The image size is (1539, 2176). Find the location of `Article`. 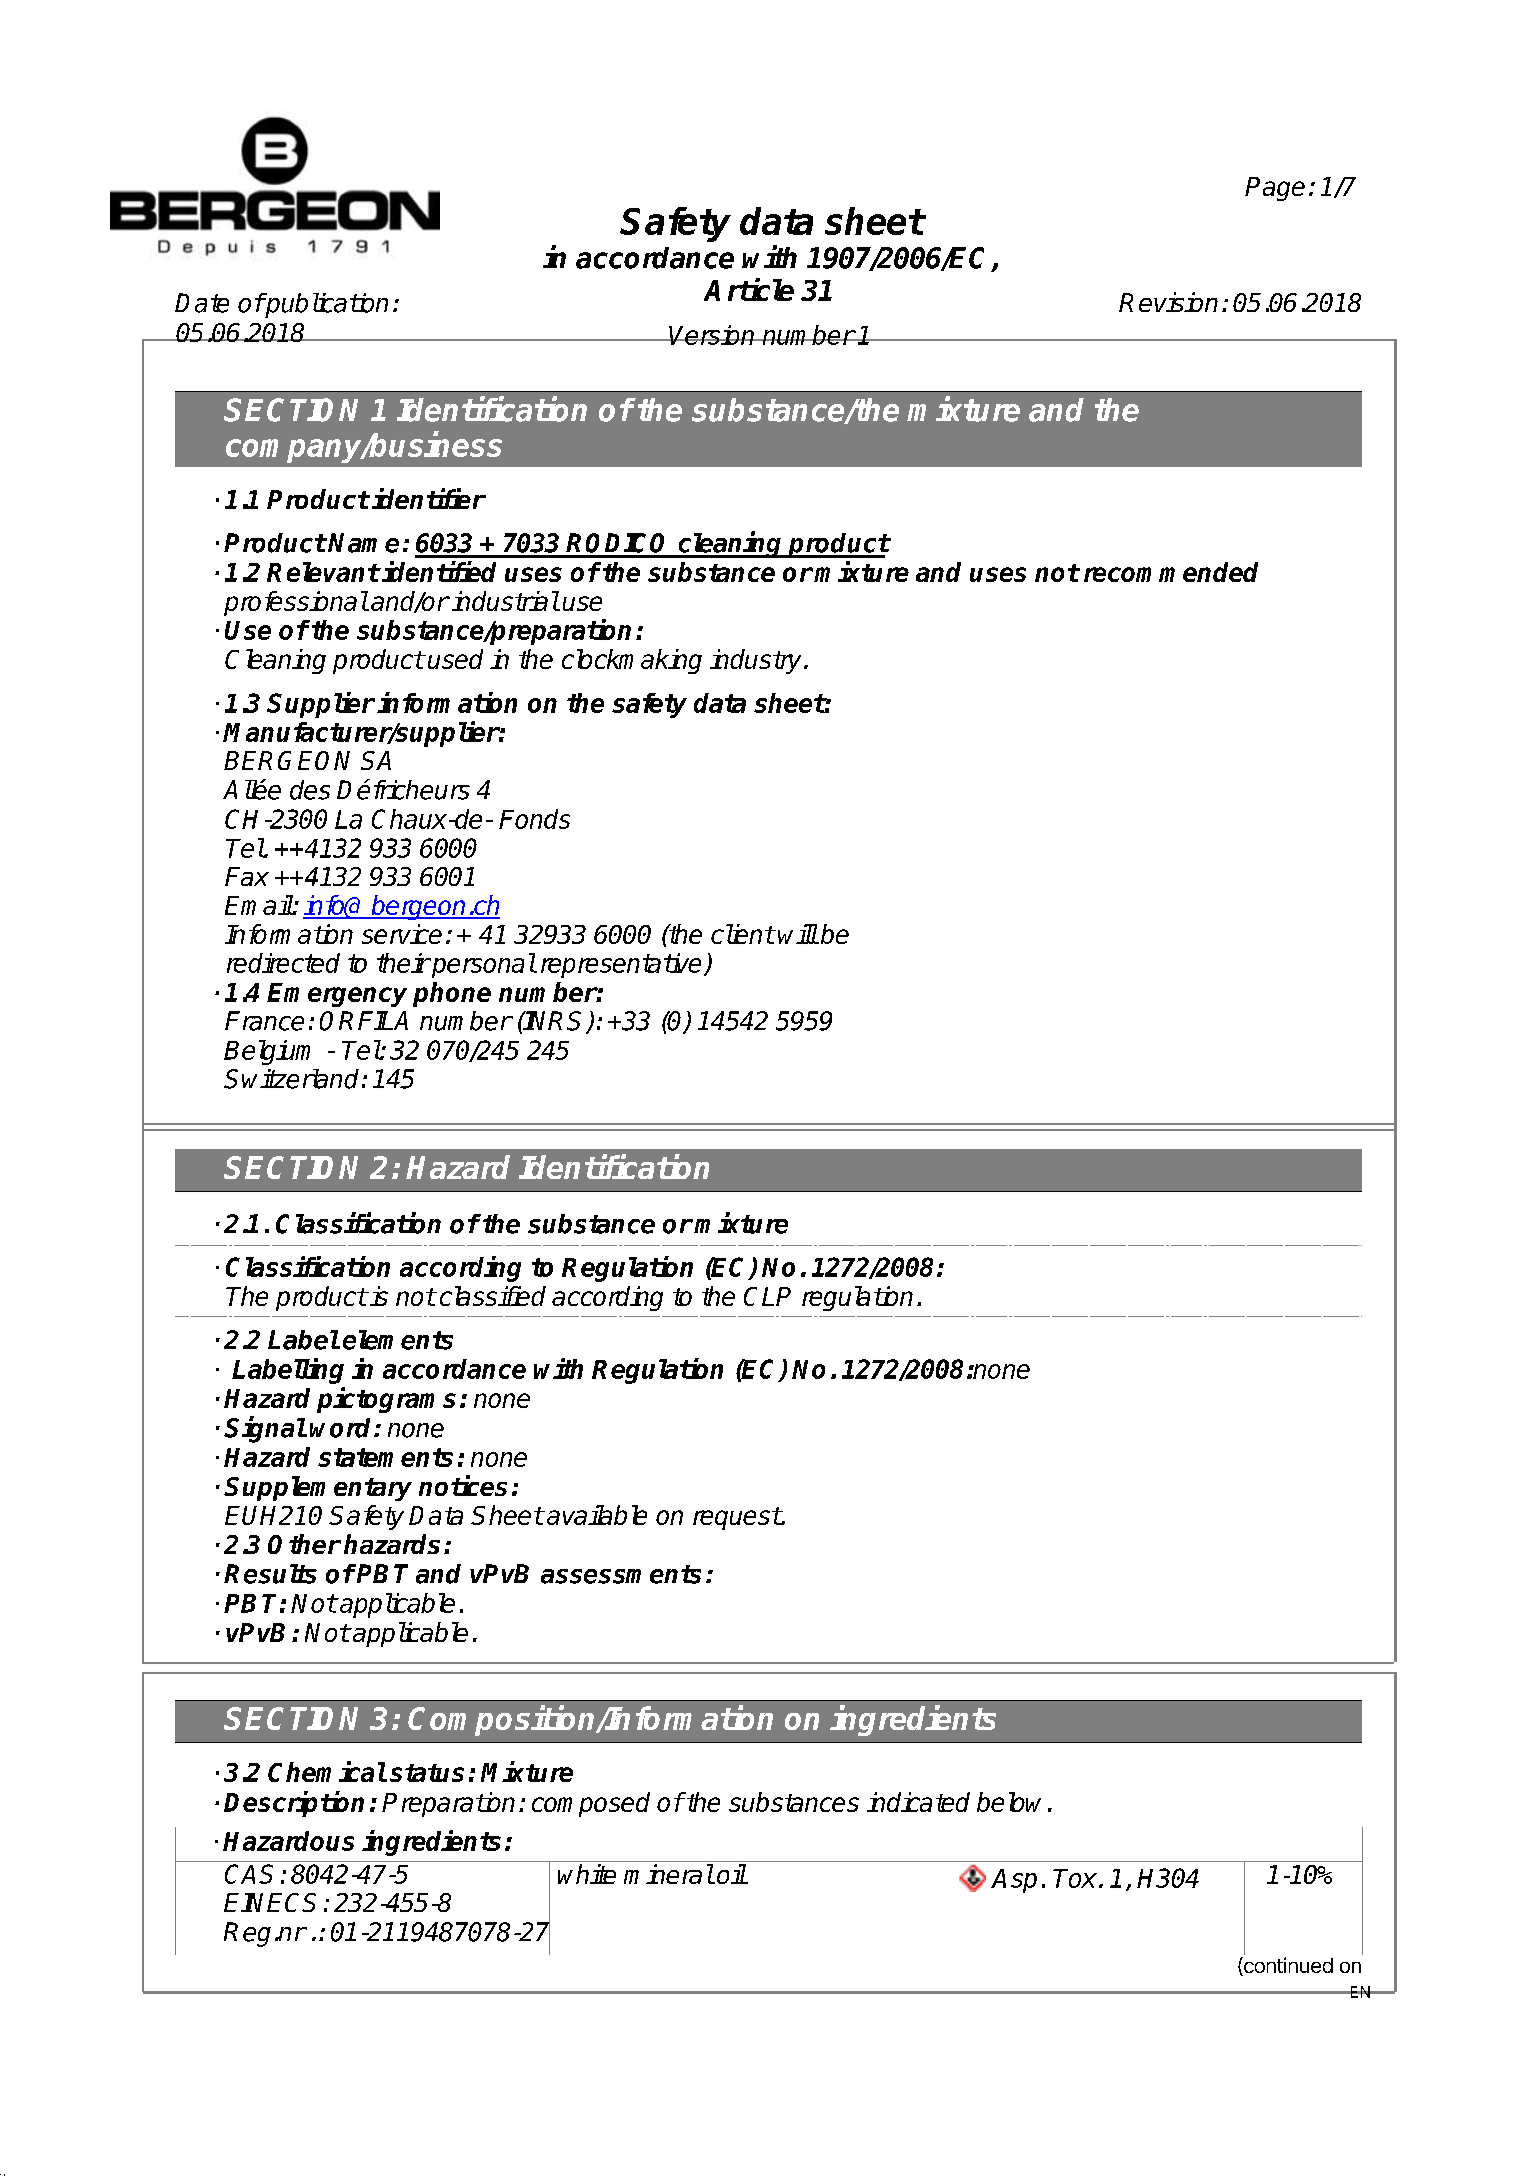

Article is located at coordinates (749, 289).
